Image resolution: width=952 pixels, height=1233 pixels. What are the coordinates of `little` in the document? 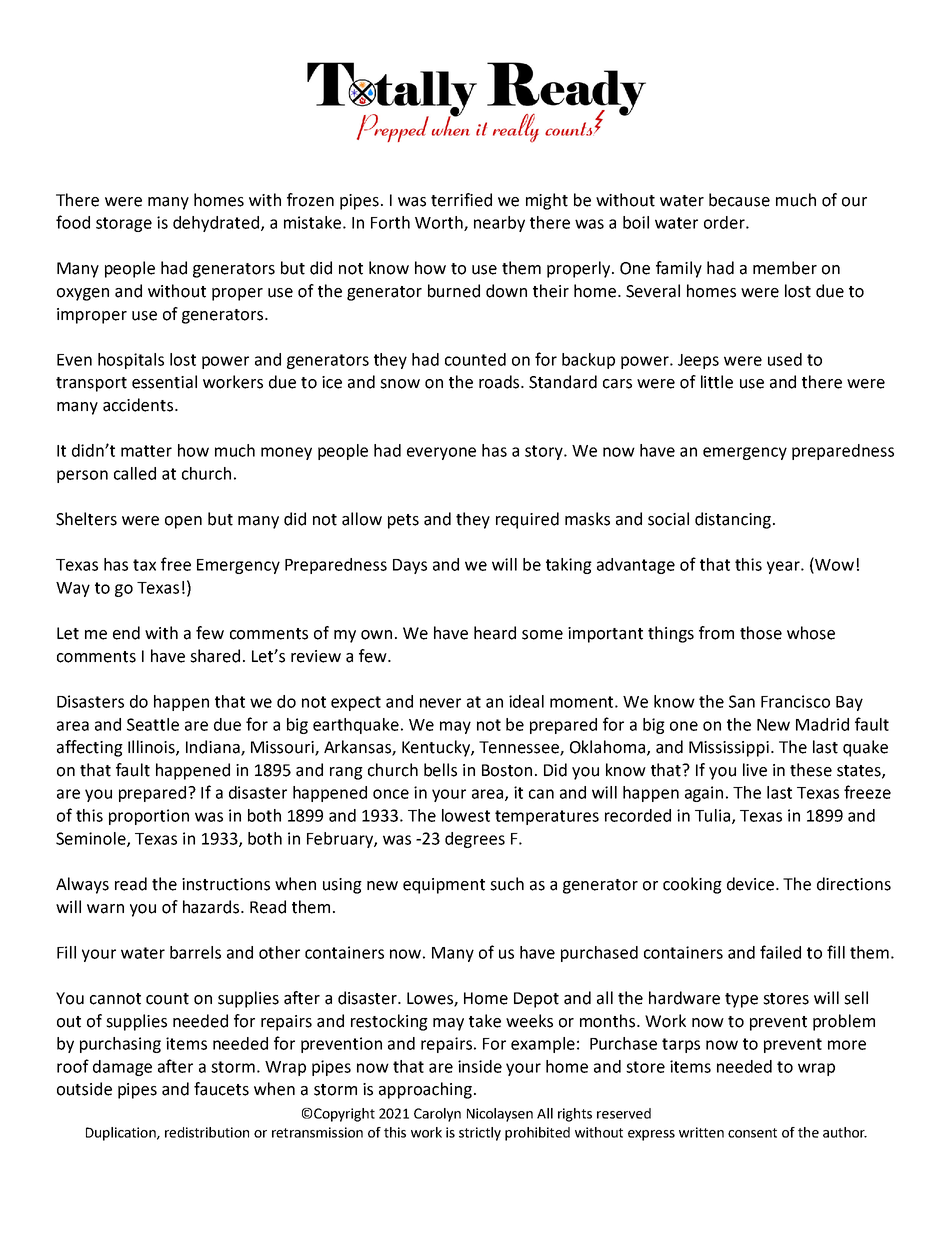 It's located at (717, 382).
